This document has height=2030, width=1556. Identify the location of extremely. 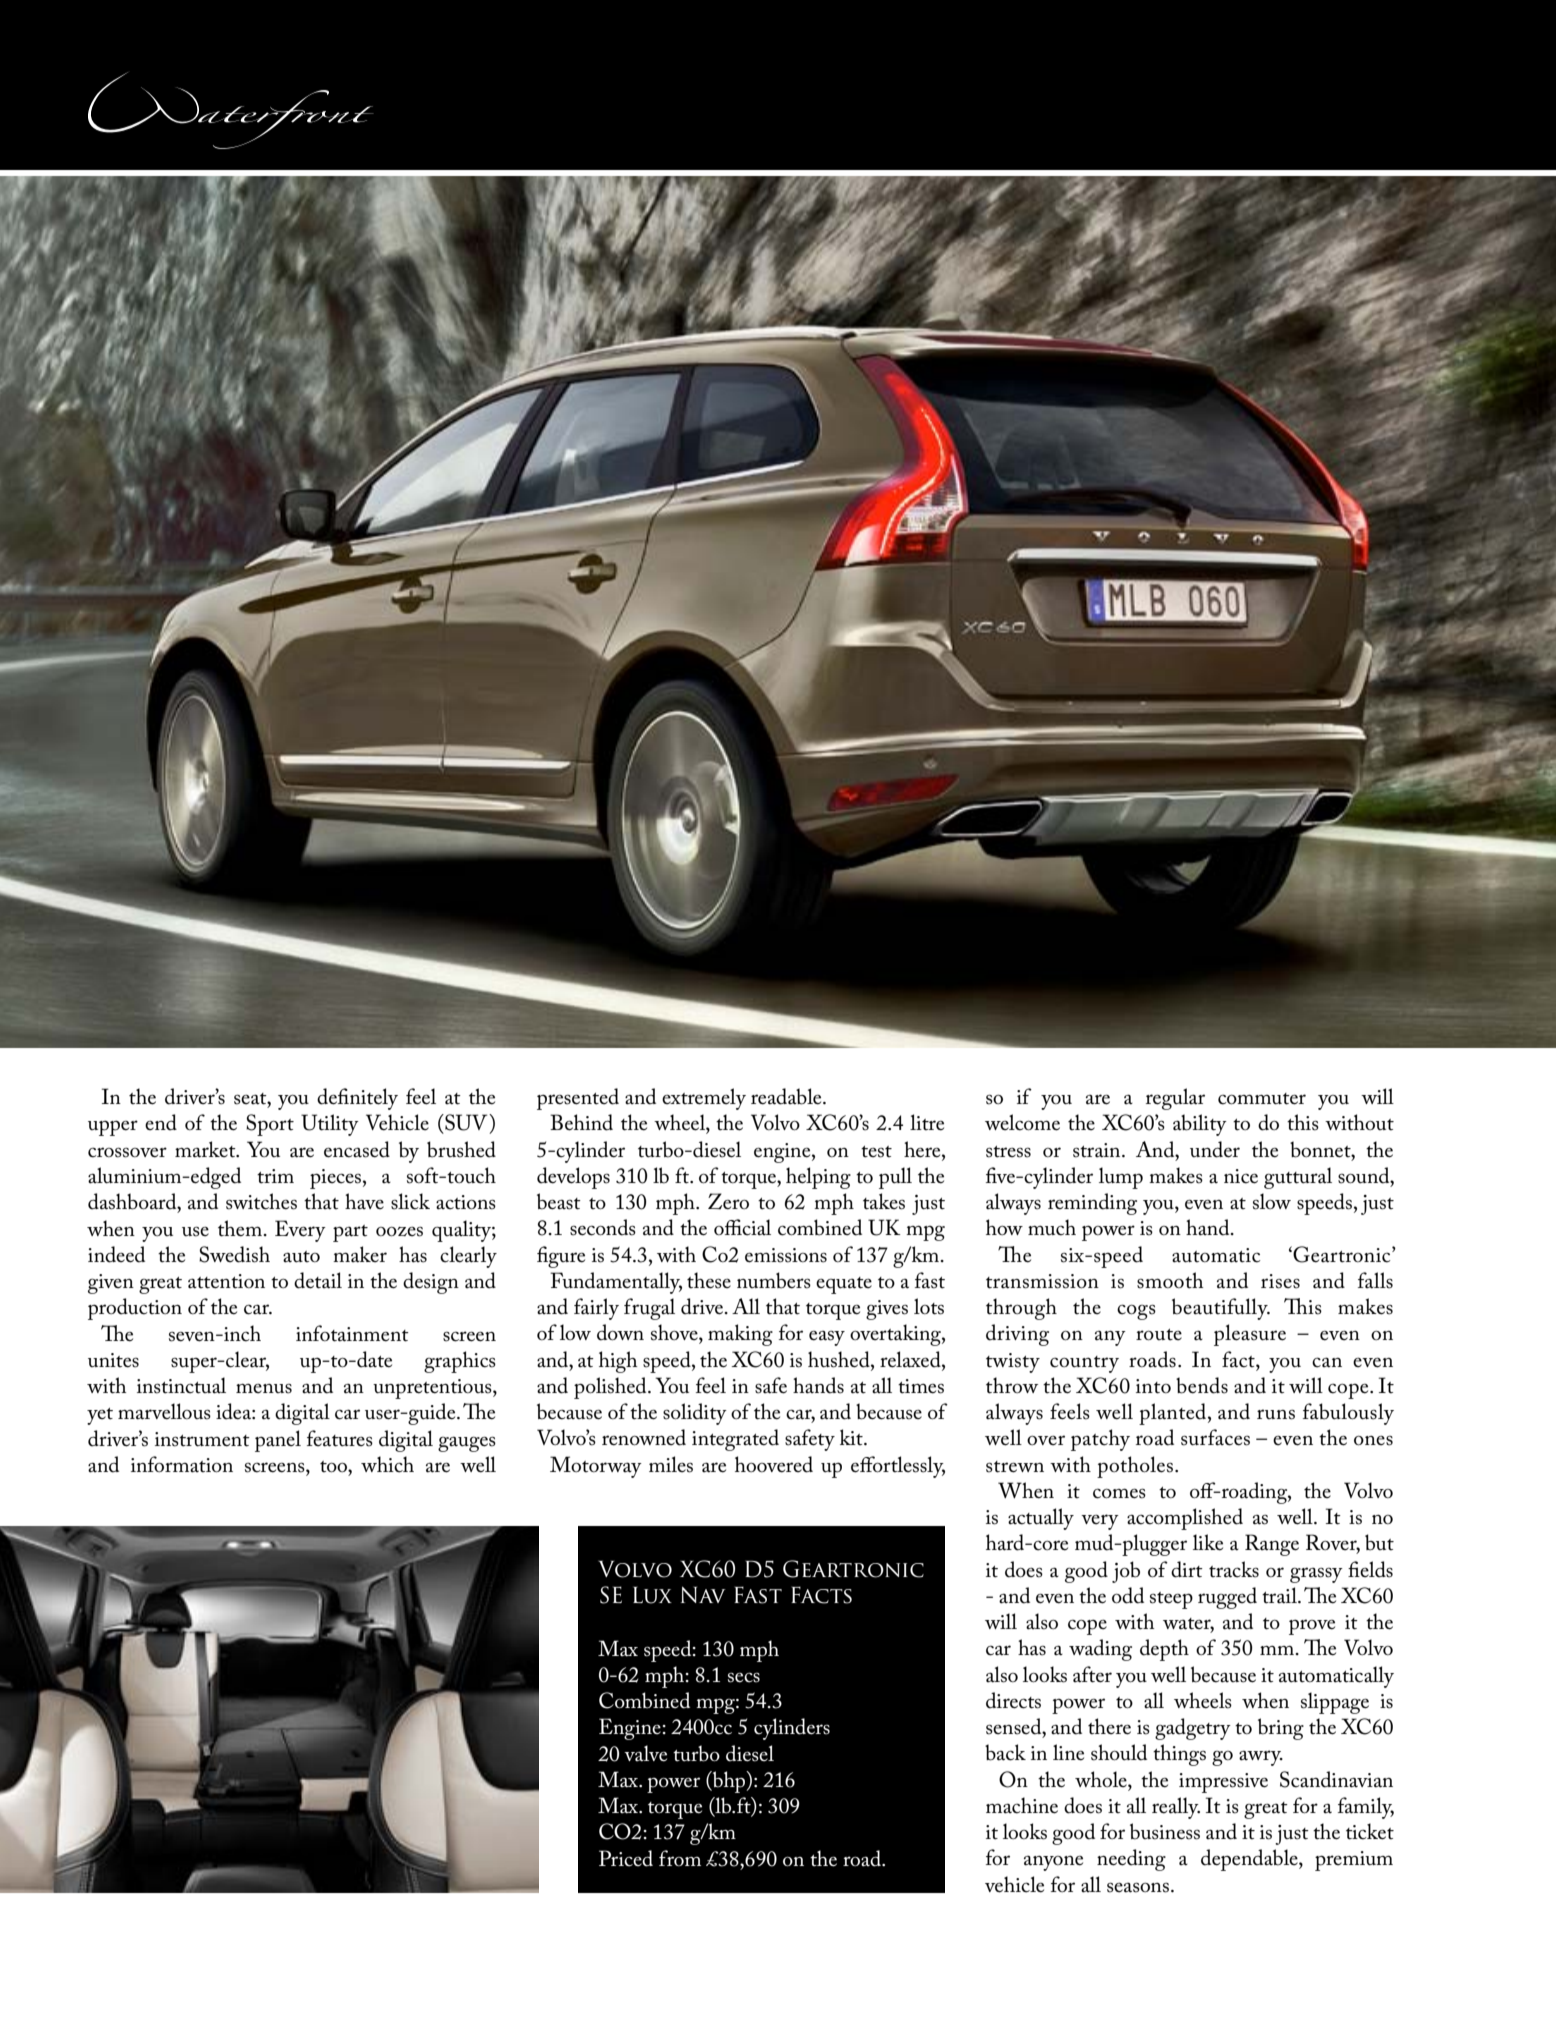
(704, 1099).
